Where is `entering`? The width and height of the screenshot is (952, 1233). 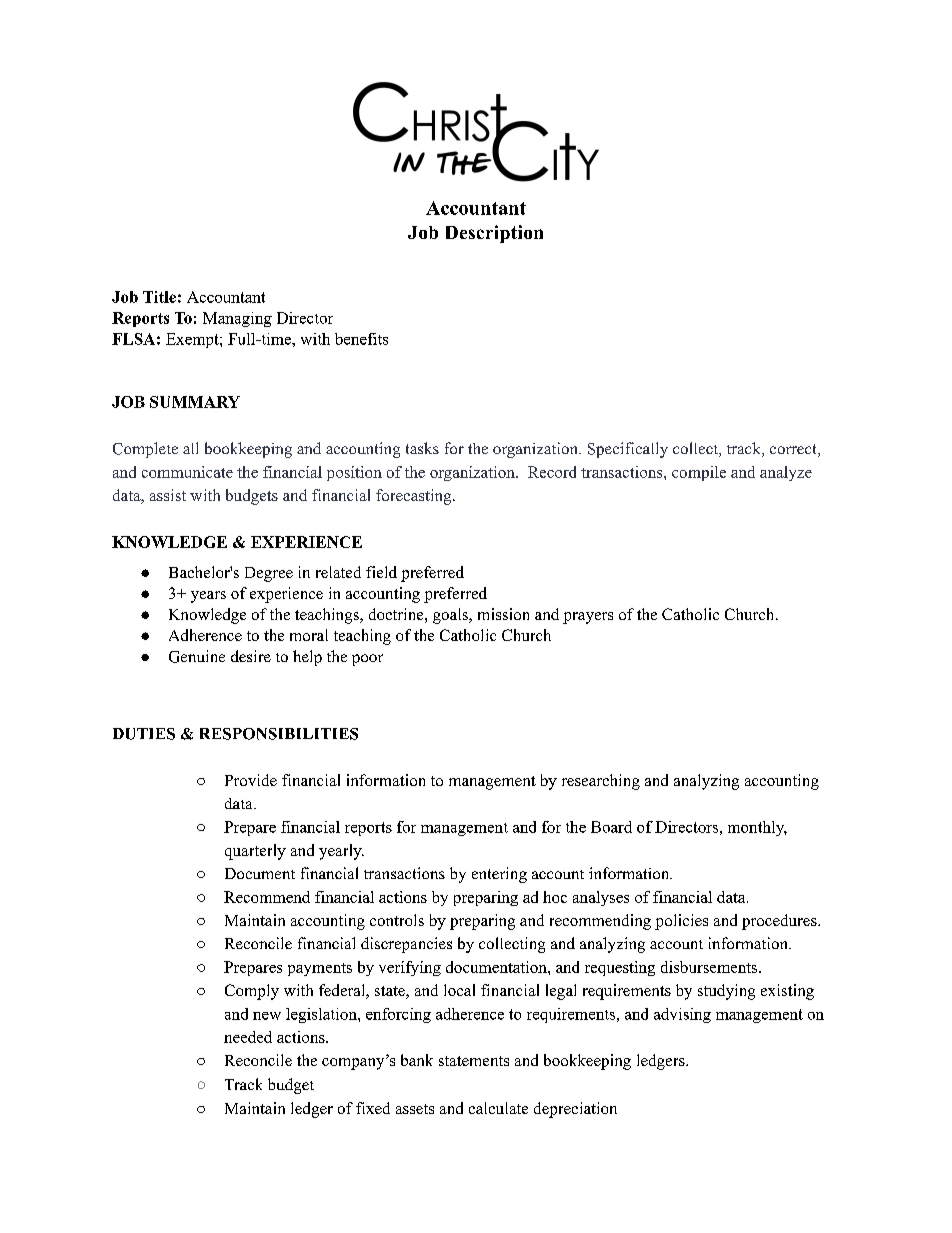
entering is located at coordinates (499, 875).
